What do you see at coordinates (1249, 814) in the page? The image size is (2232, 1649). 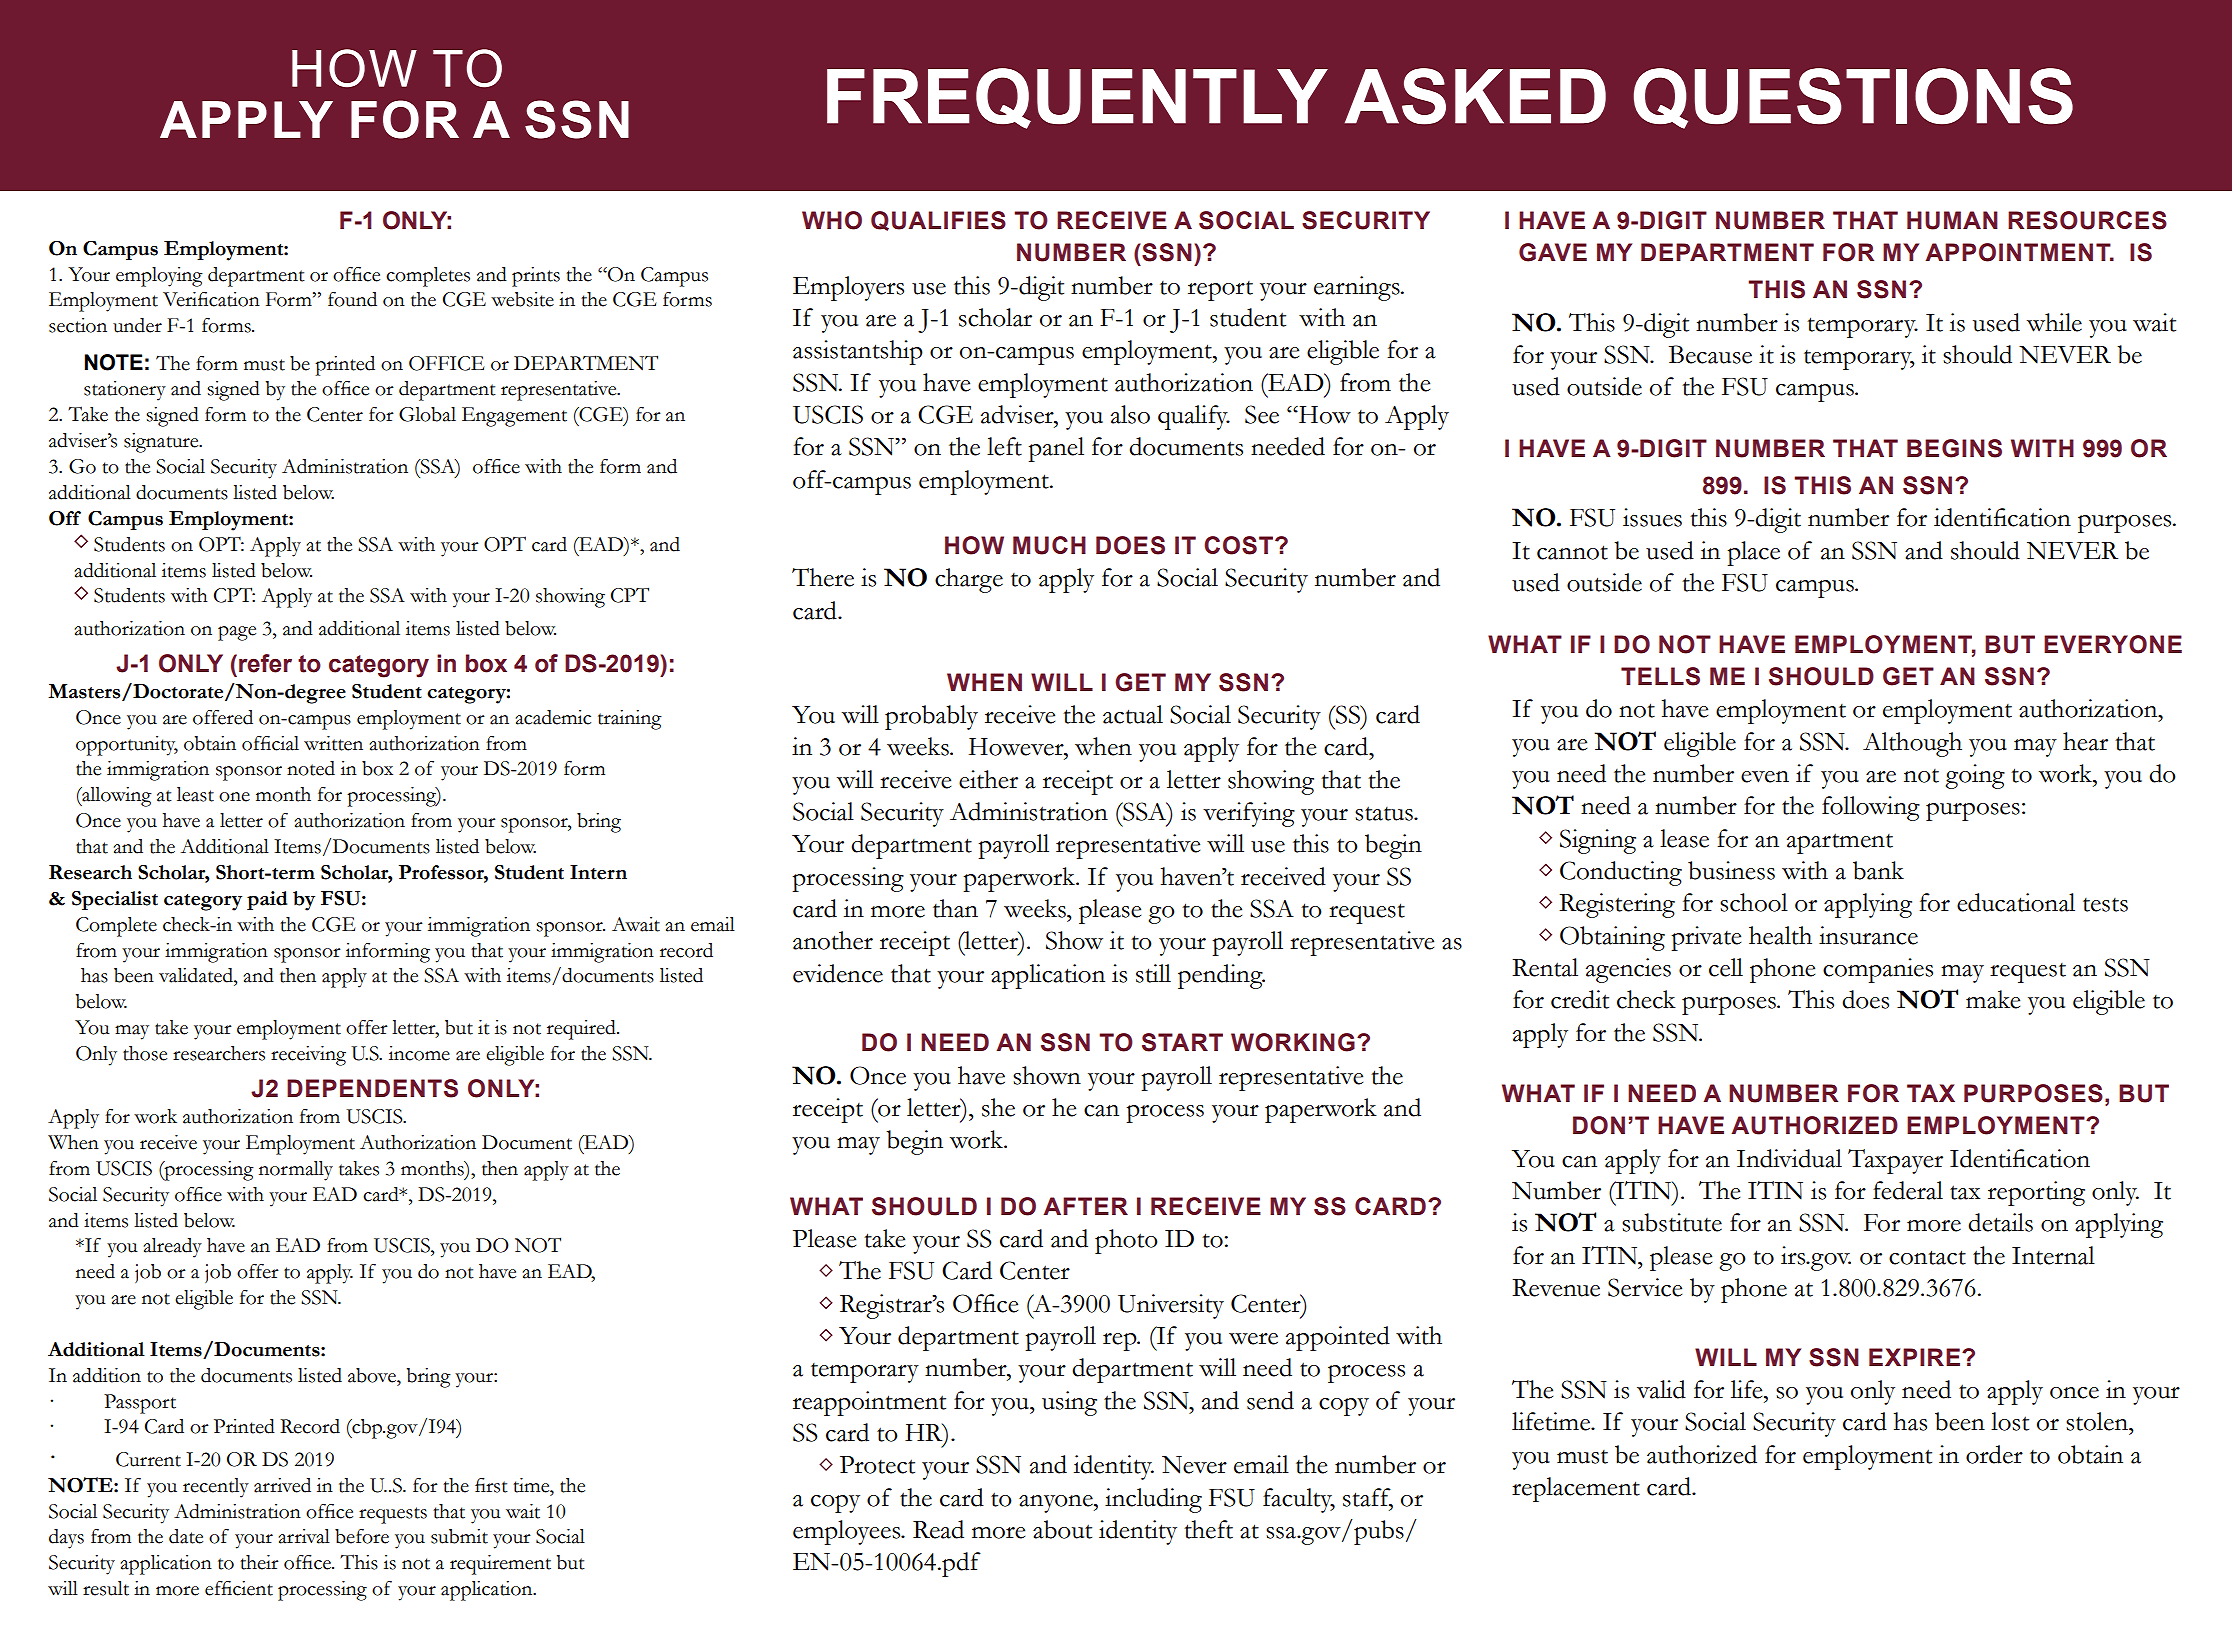 I see `verifying` at bounding box center [1249, 814].
